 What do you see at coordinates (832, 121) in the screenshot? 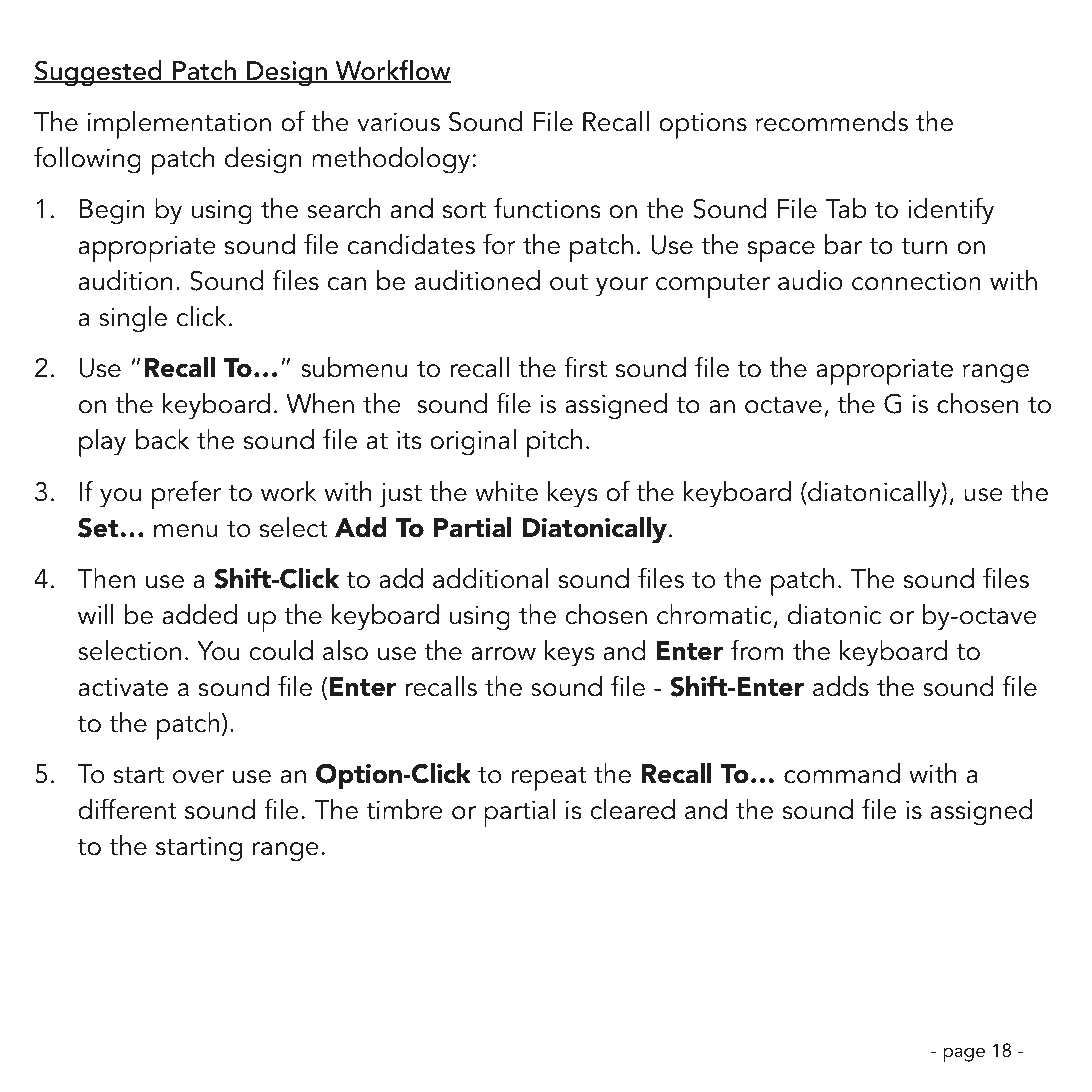
I see `recommends` at bounding box center [832, 121].
